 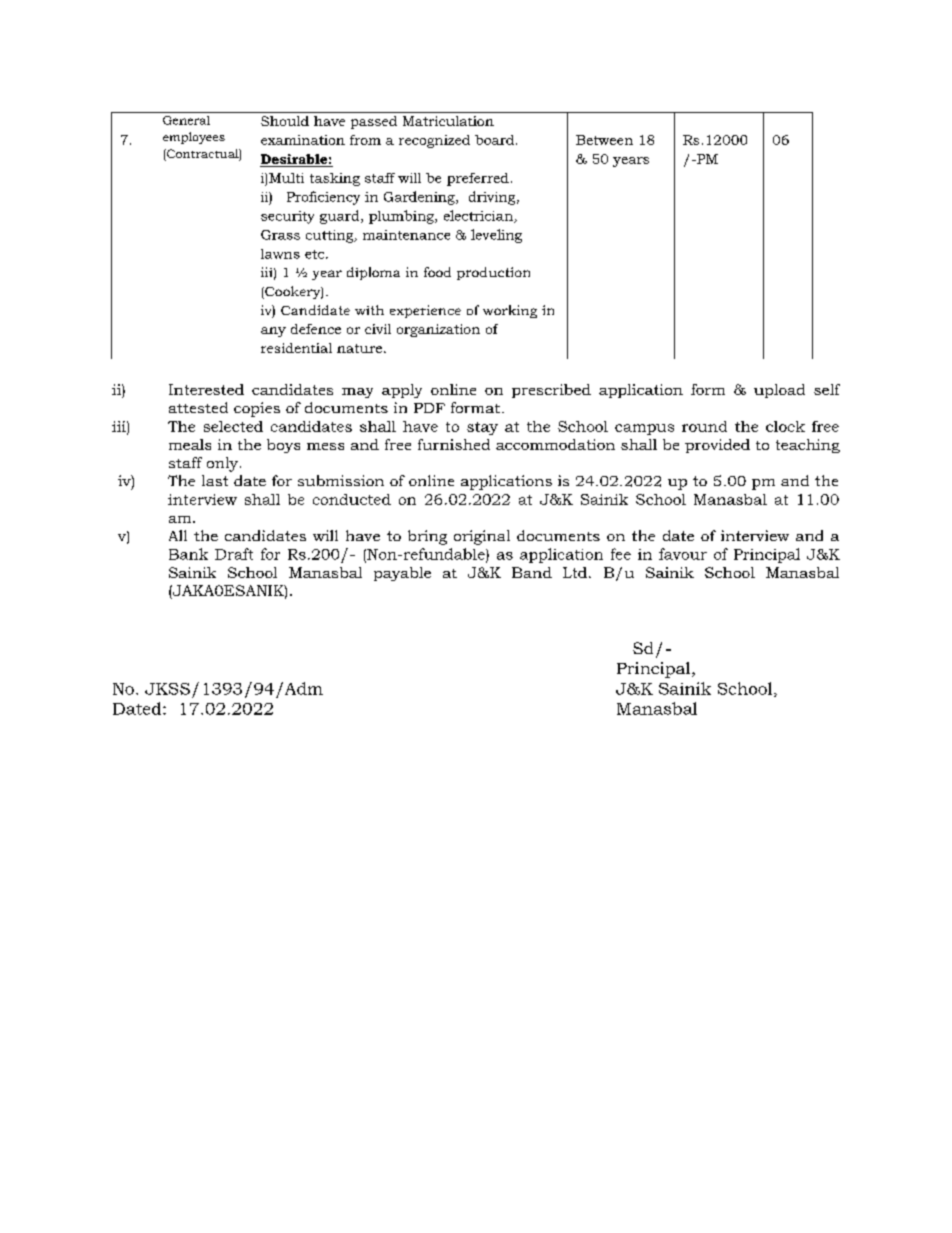 What do you see at coordinates (296, 348) in the screenshot?
I see `residential` at bounding box center [296, 348].
